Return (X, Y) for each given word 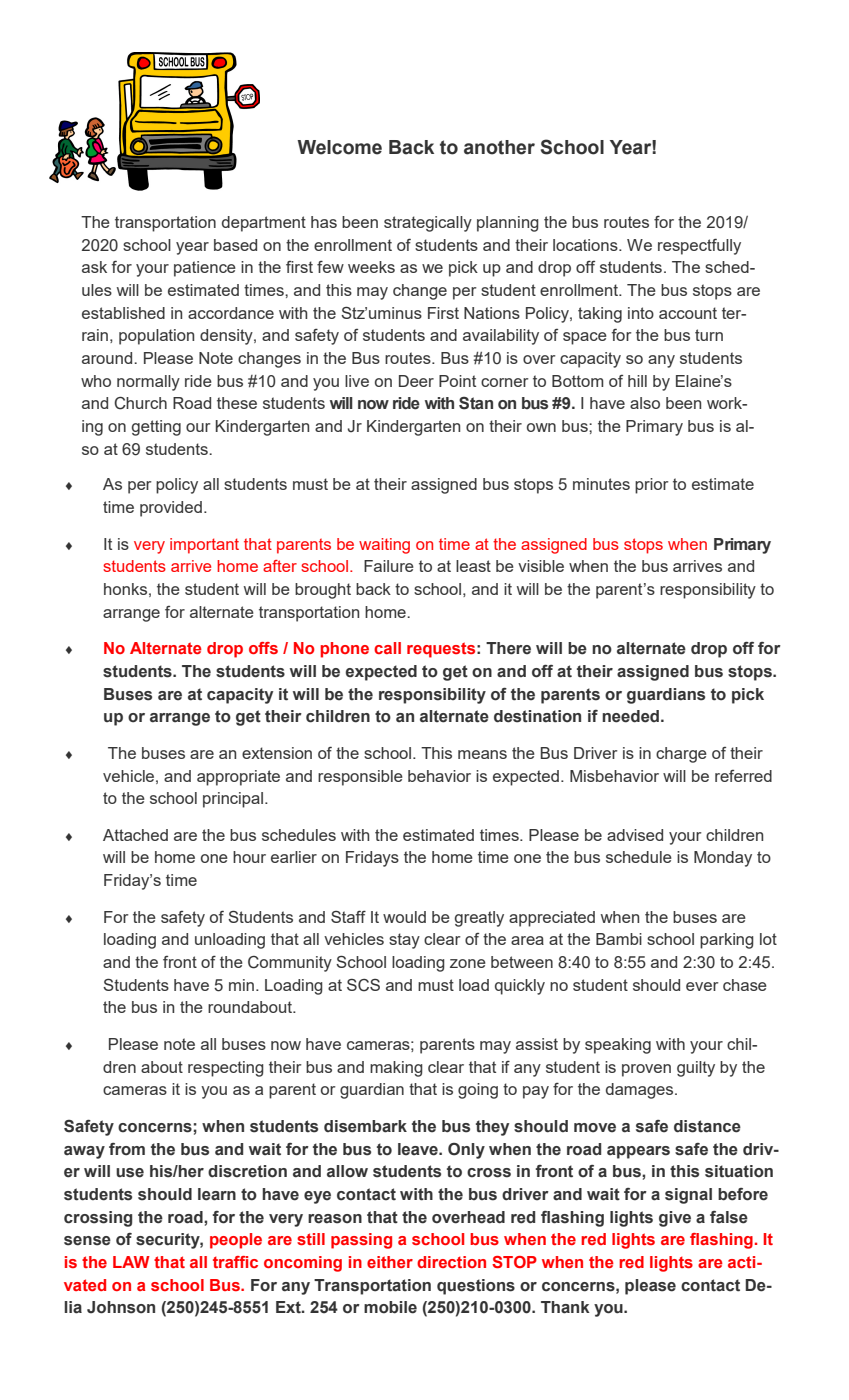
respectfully (699, 246)
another (499, 147)
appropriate (238, 778)
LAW (131, 1262)
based (235, 245)
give (675, 1219)
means (482, 754)
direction (451, 1262)
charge (681, 755)
